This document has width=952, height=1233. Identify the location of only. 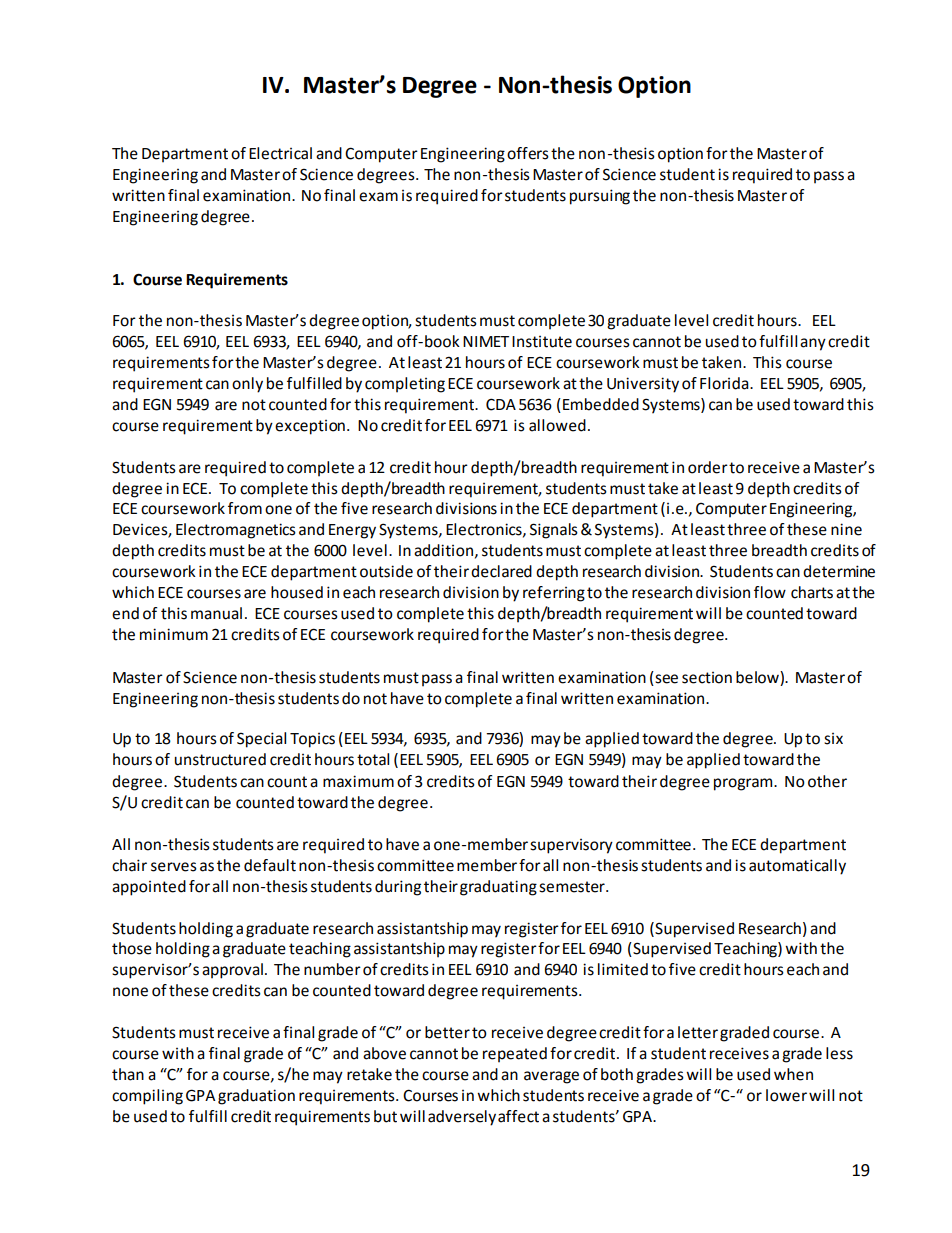
(247, 385).
